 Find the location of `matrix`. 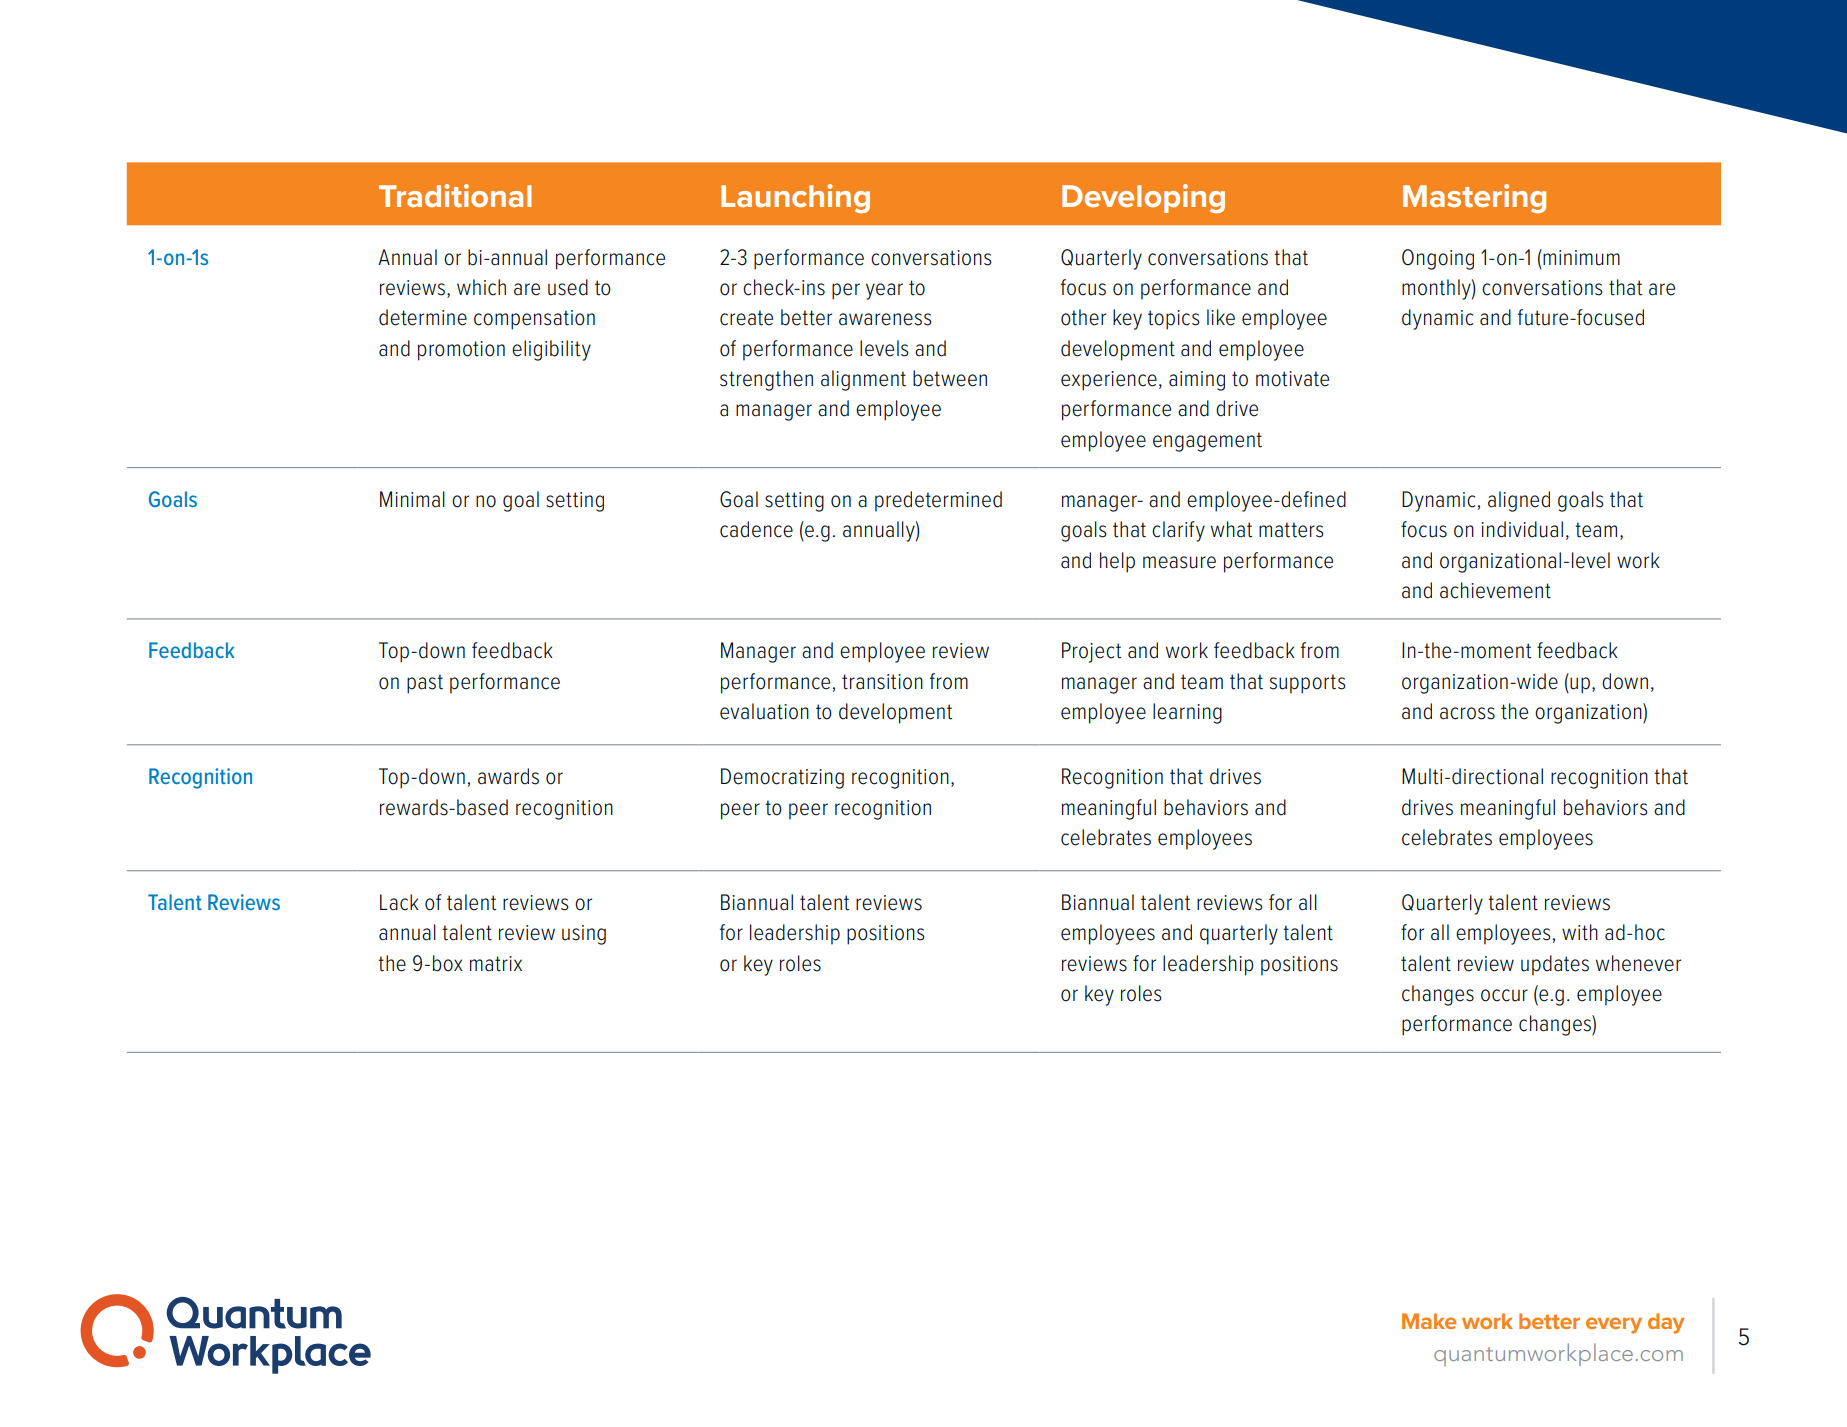

matrix is located at coordinates (496, 964).
